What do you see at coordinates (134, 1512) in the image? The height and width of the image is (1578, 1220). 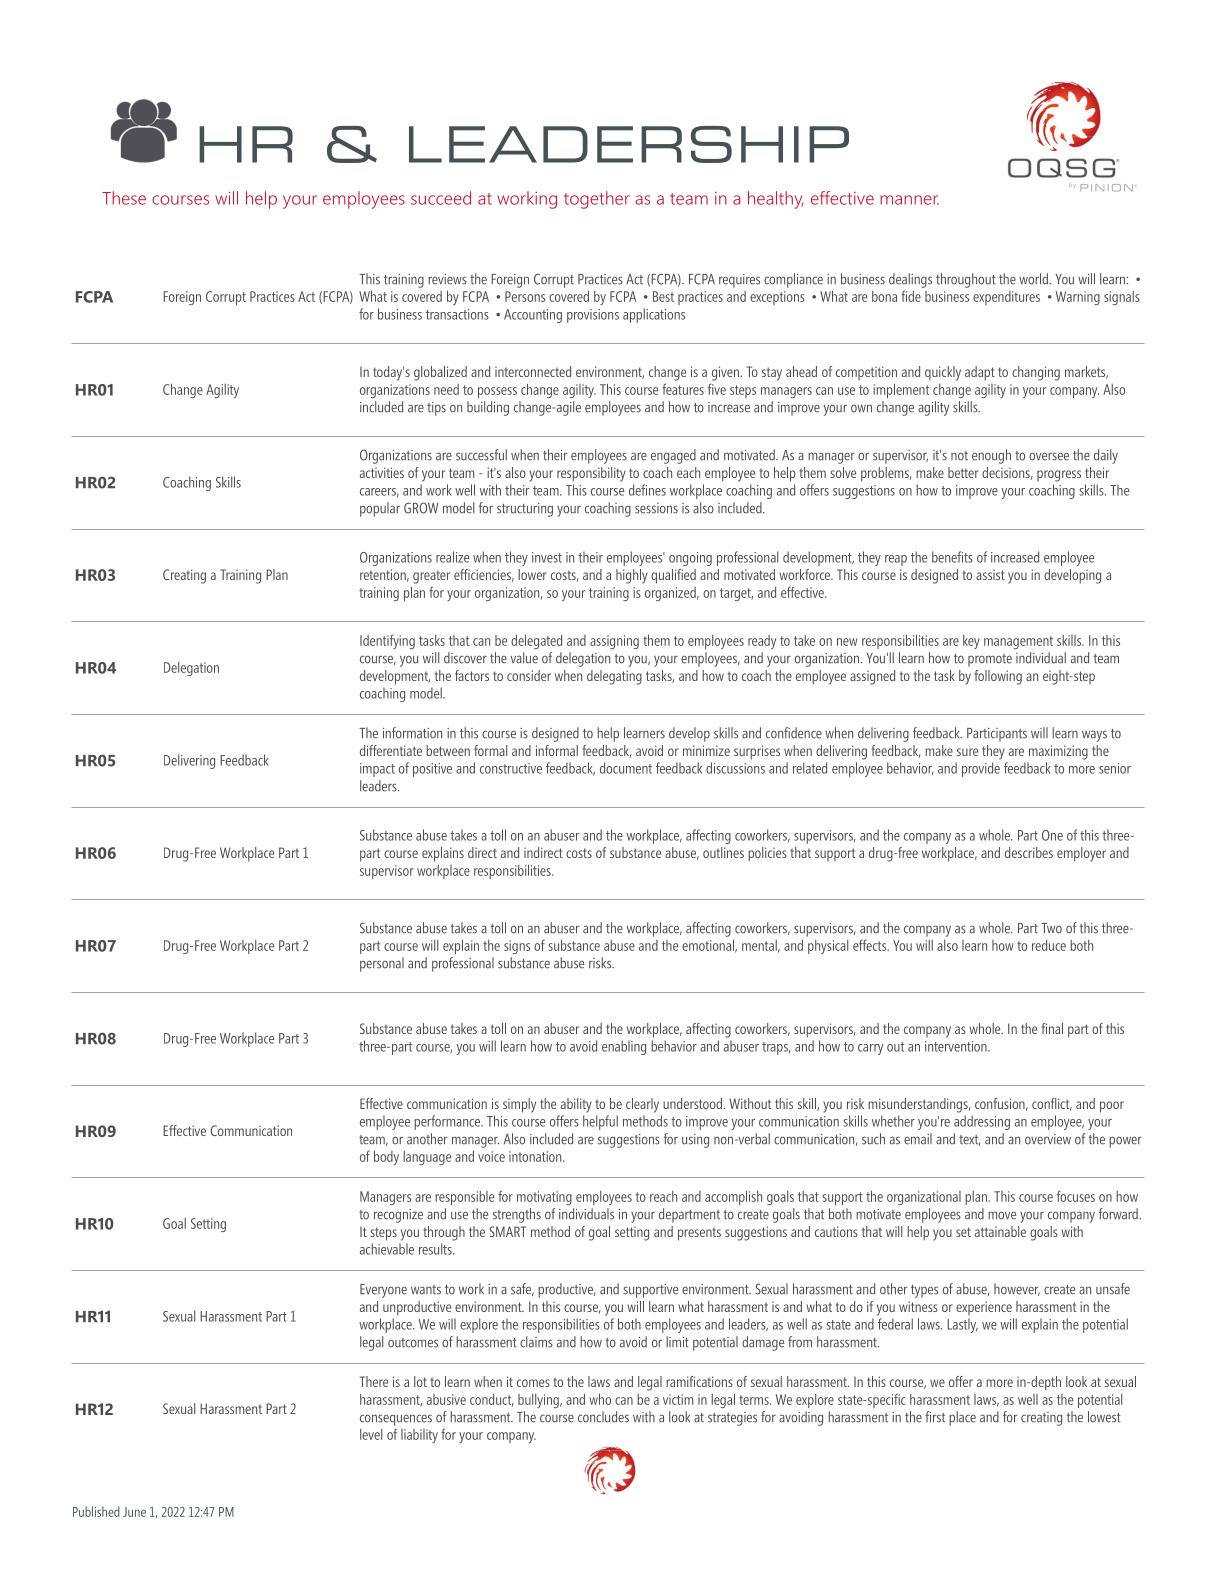 I see `June` at bounding box center [134, 1512].
